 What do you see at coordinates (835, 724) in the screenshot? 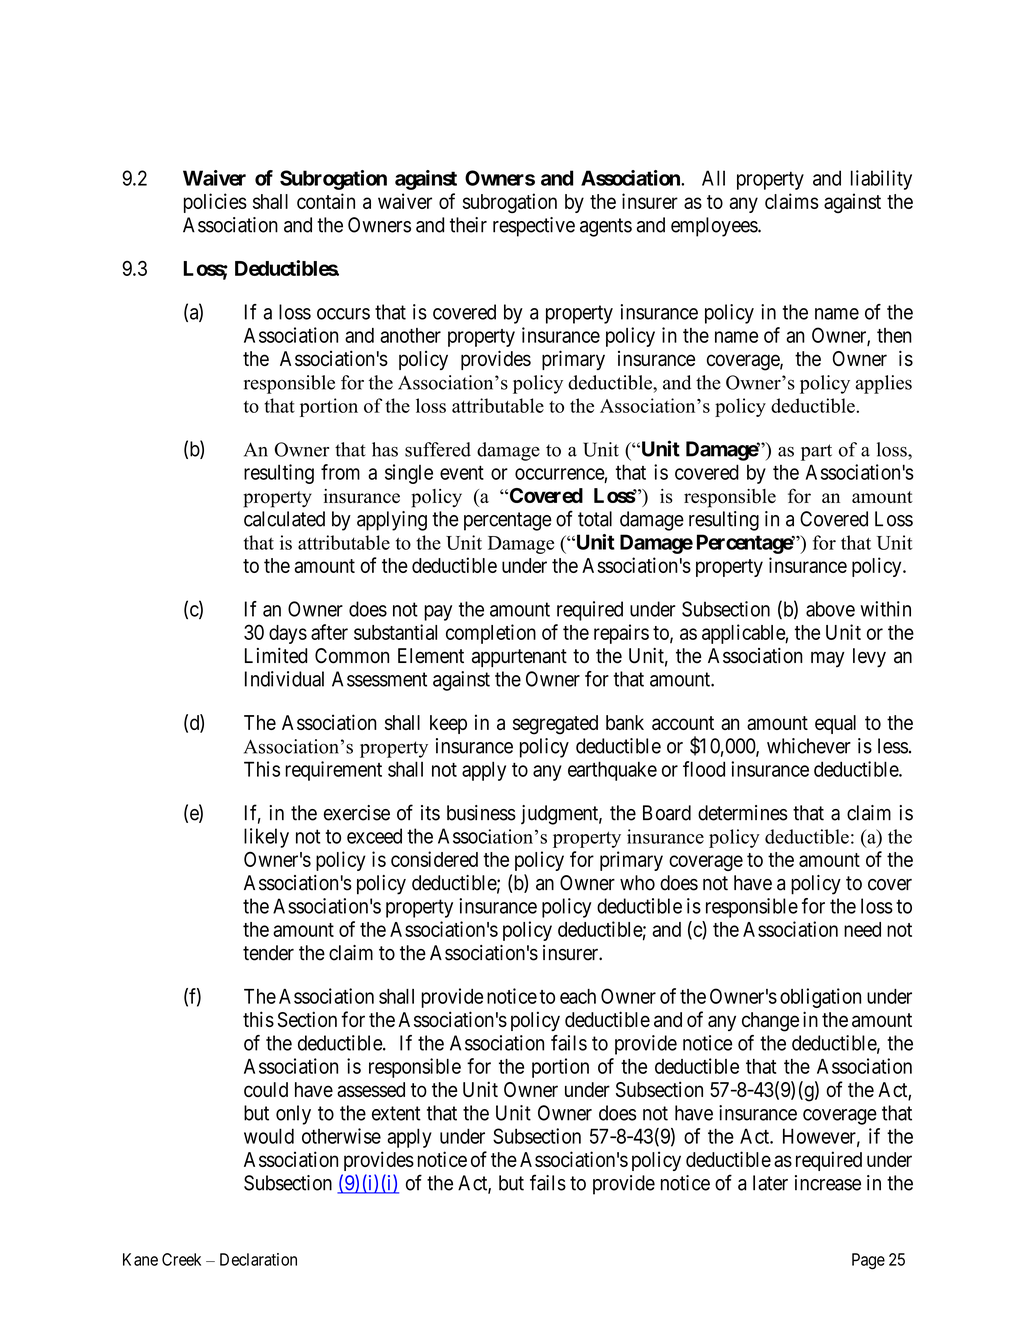
I see `equal` at bounding box center [835, 724].
